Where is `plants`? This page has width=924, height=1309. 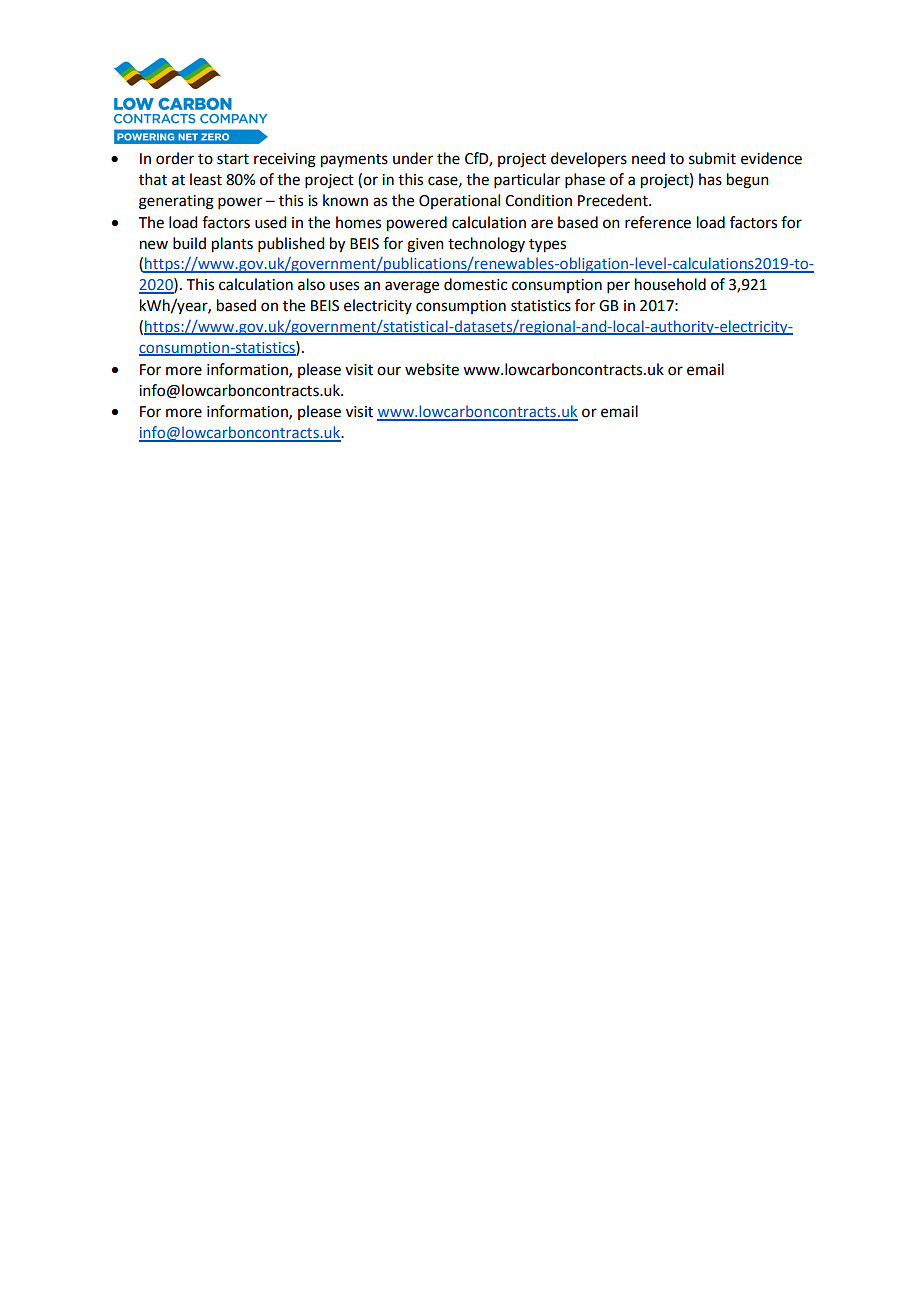
plants is located at coordinates (232, 245).
